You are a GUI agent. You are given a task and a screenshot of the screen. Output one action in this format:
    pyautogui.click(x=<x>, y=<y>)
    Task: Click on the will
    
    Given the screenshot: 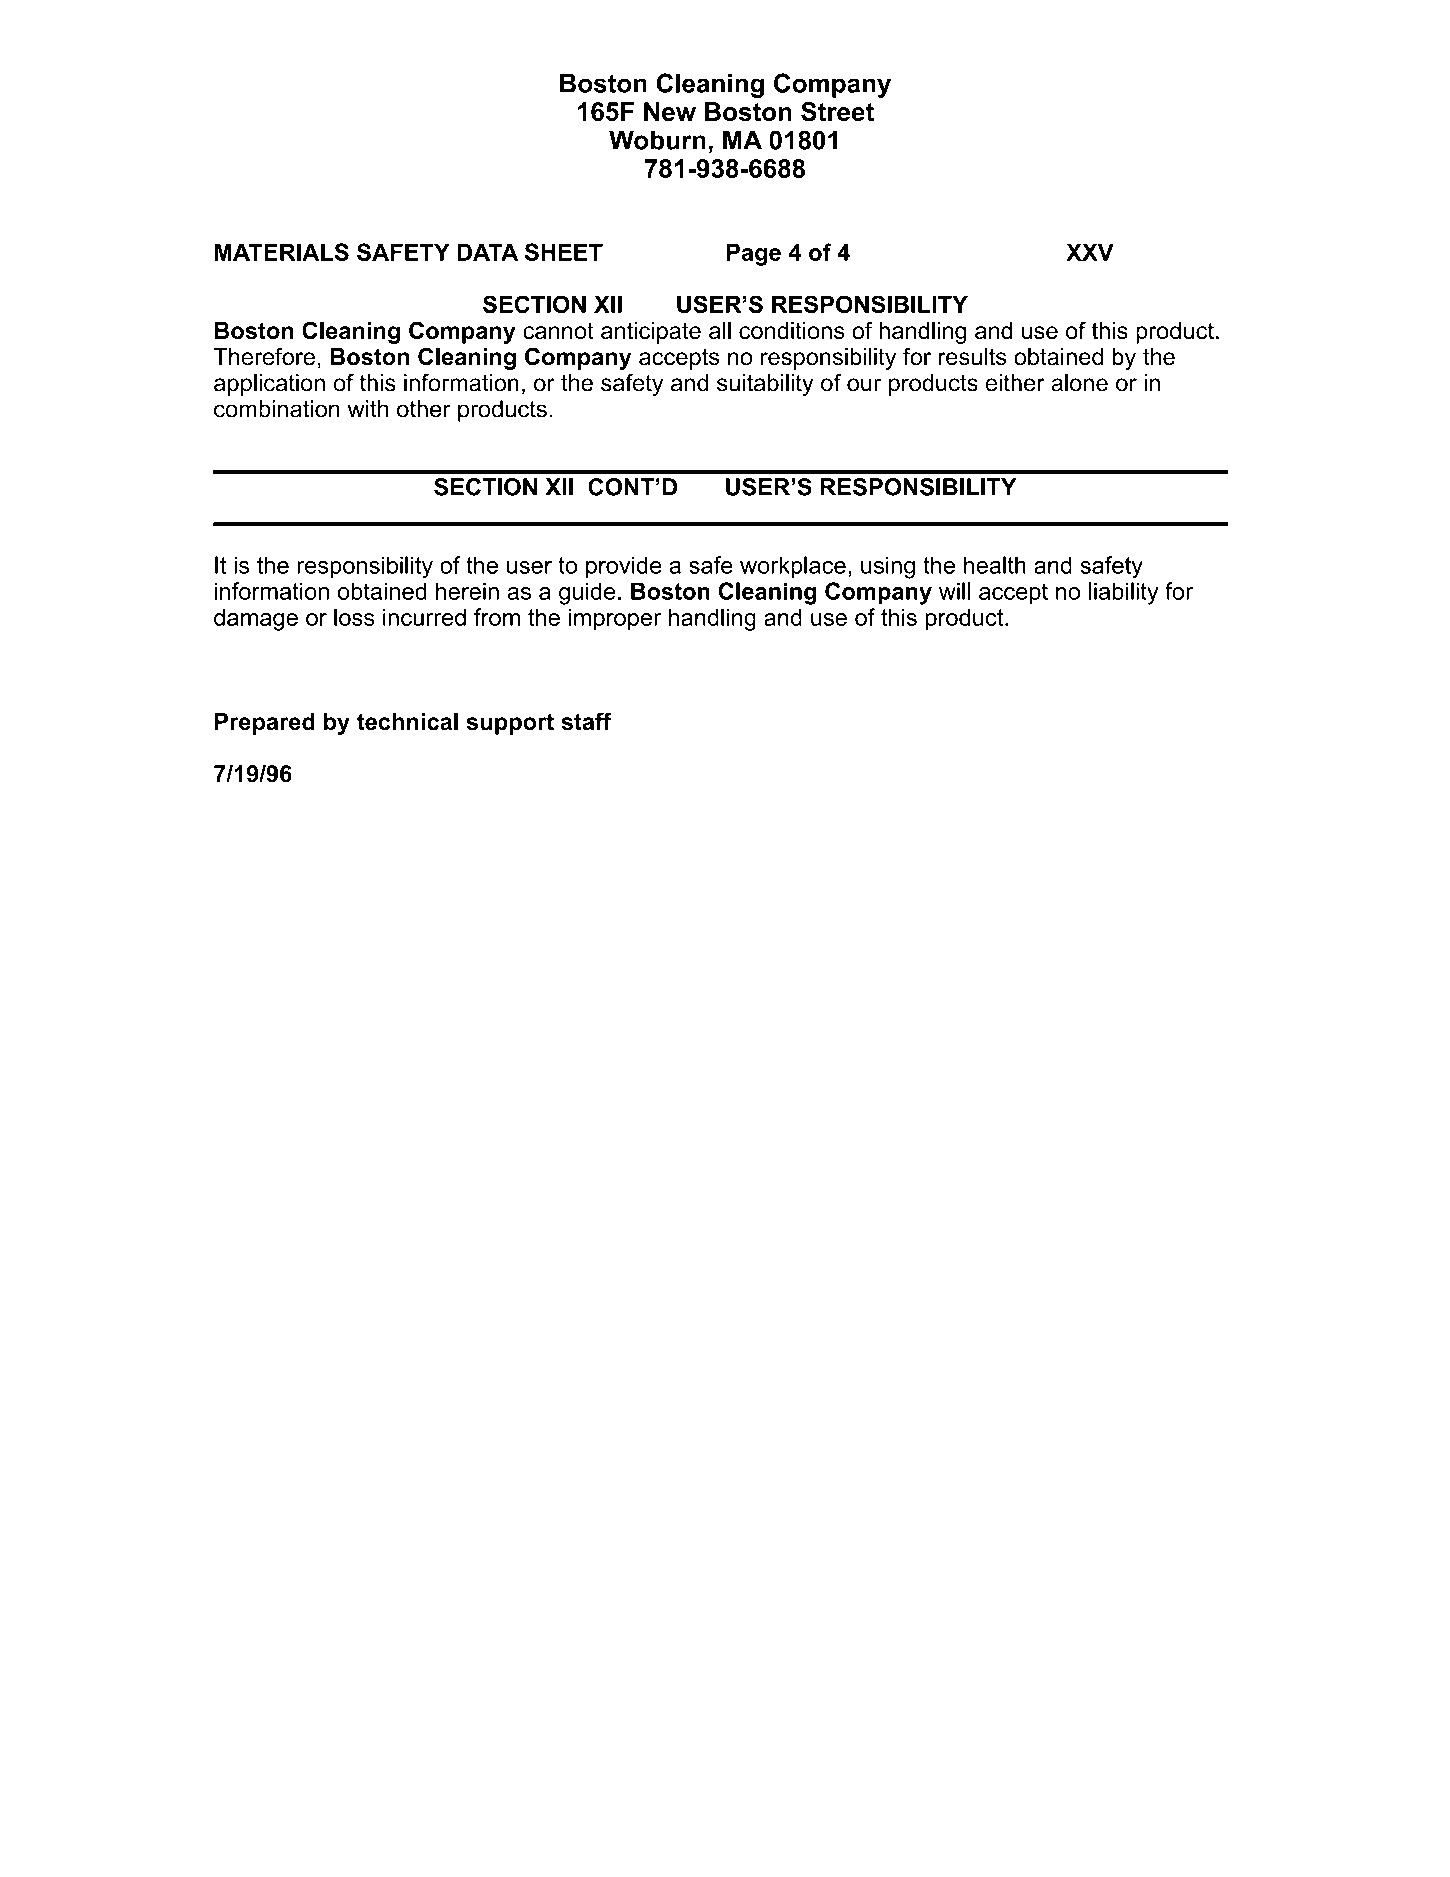 What is the action you would take?
    pyautogui.click(x=954, y=591)
